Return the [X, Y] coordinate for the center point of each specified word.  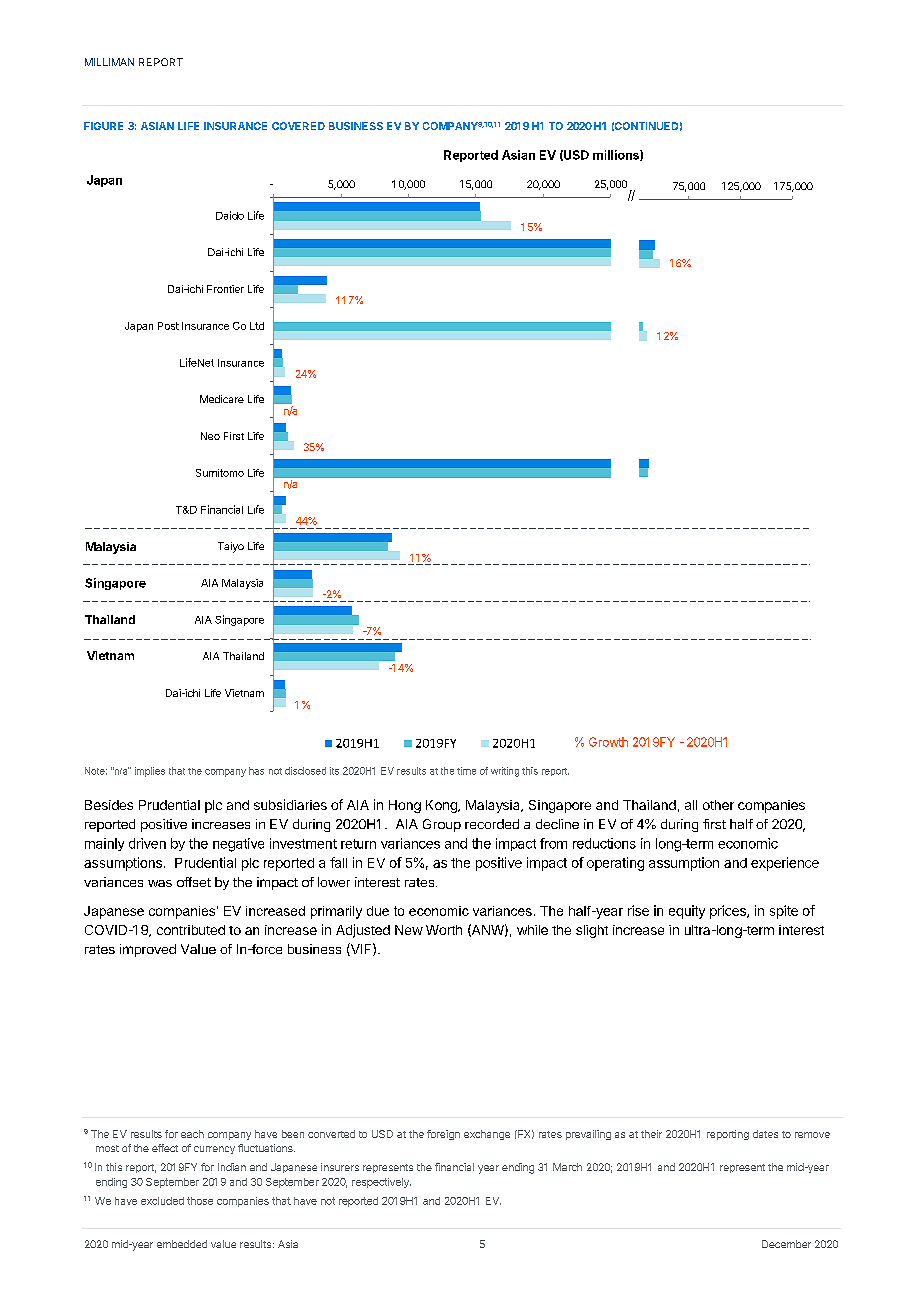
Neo [210, 436]
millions [617, 155]
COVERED [298, 126]
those [200, 1201]
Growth [608, 742]
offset [194, 882]
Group [442, 825]
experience [785, 864]
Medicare [222, 399]
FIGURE [103, 126]
